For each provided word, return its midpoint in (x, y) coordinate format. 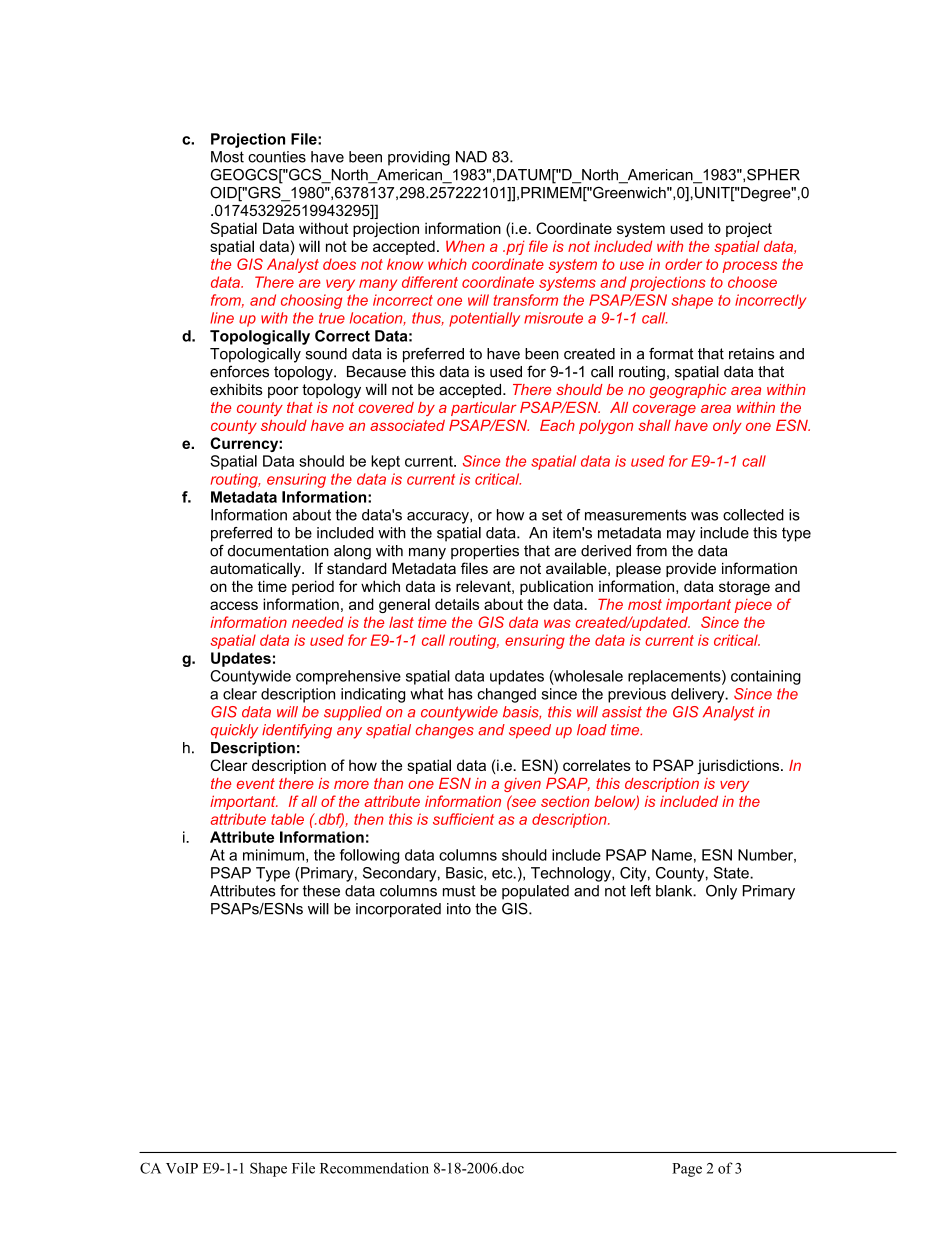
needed (318, 622)
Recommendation (374, 1168)
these (321, 891)
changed (506, 695)
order (683, 264)
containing (766, 677)
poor (283, 392)
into (459, 909)
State (732, 873)
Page (687, 1170)
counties (277, 157)
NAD (471, 157)
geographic (688, 391)
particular (484, 409)
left (641, 891)
